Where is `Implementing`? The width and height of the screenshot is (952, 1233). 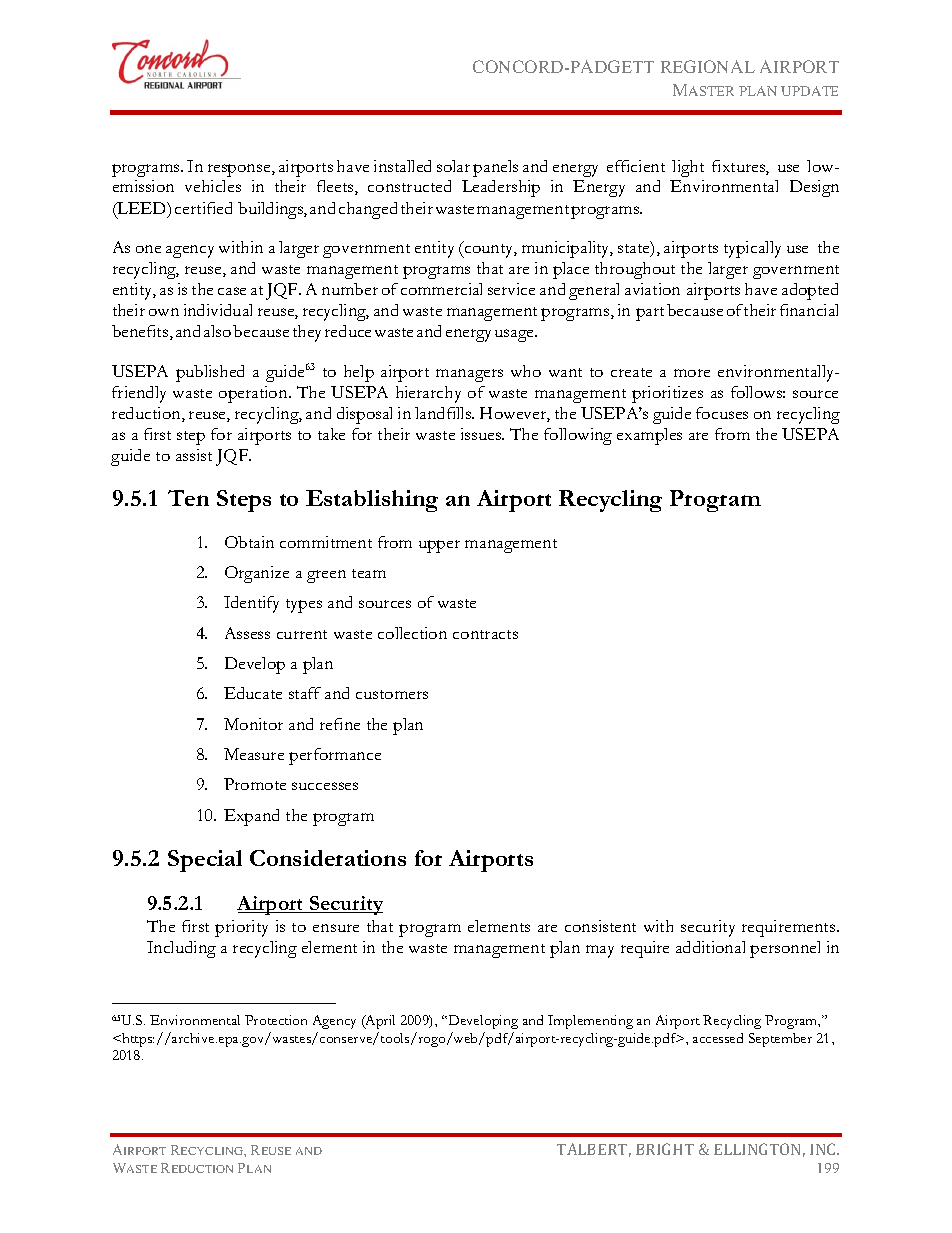
Implementing is located at coordinates (590, 1022).
